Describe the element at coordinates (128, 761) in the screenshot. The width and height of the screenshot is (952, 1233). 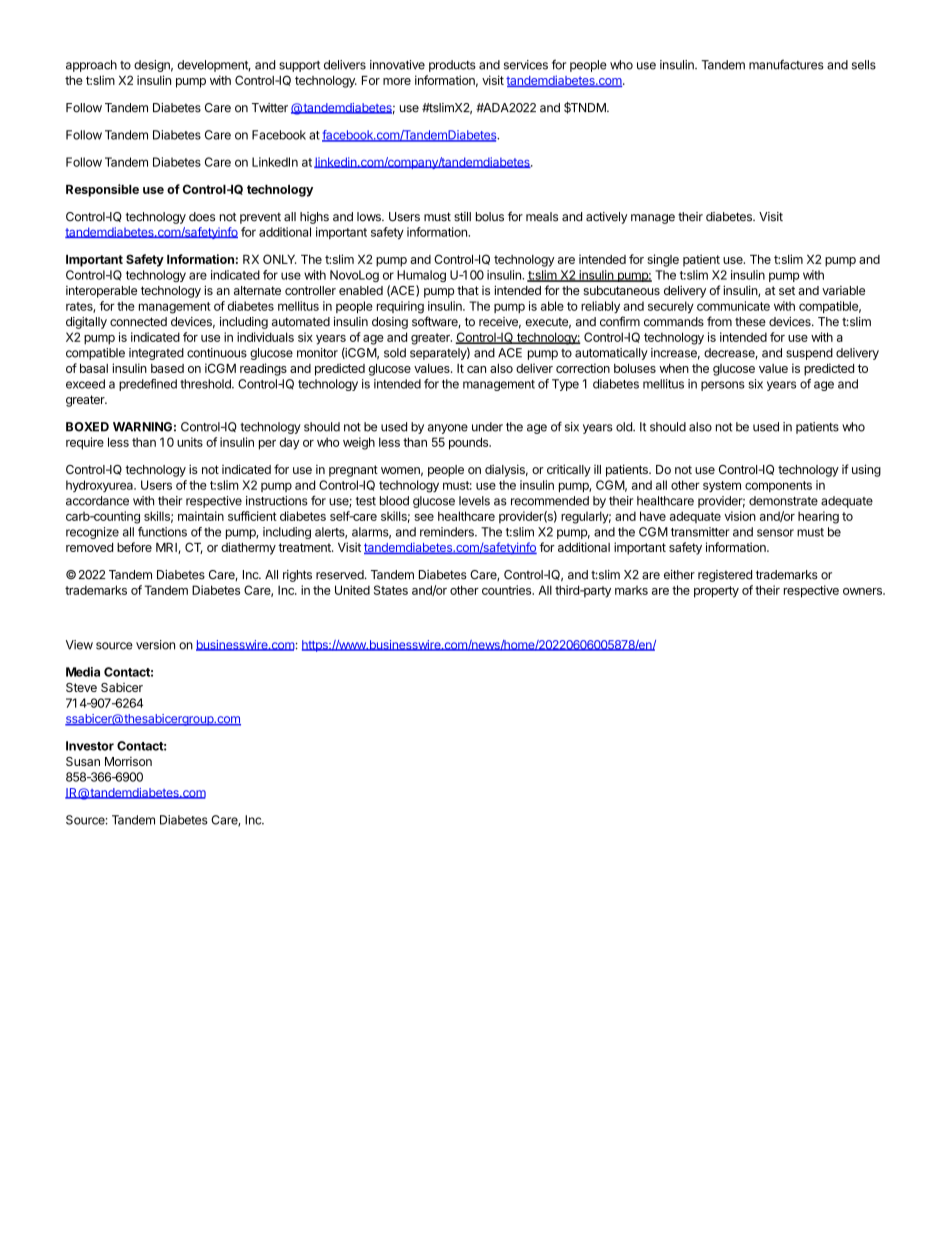
I see `Morrison` at that location.
